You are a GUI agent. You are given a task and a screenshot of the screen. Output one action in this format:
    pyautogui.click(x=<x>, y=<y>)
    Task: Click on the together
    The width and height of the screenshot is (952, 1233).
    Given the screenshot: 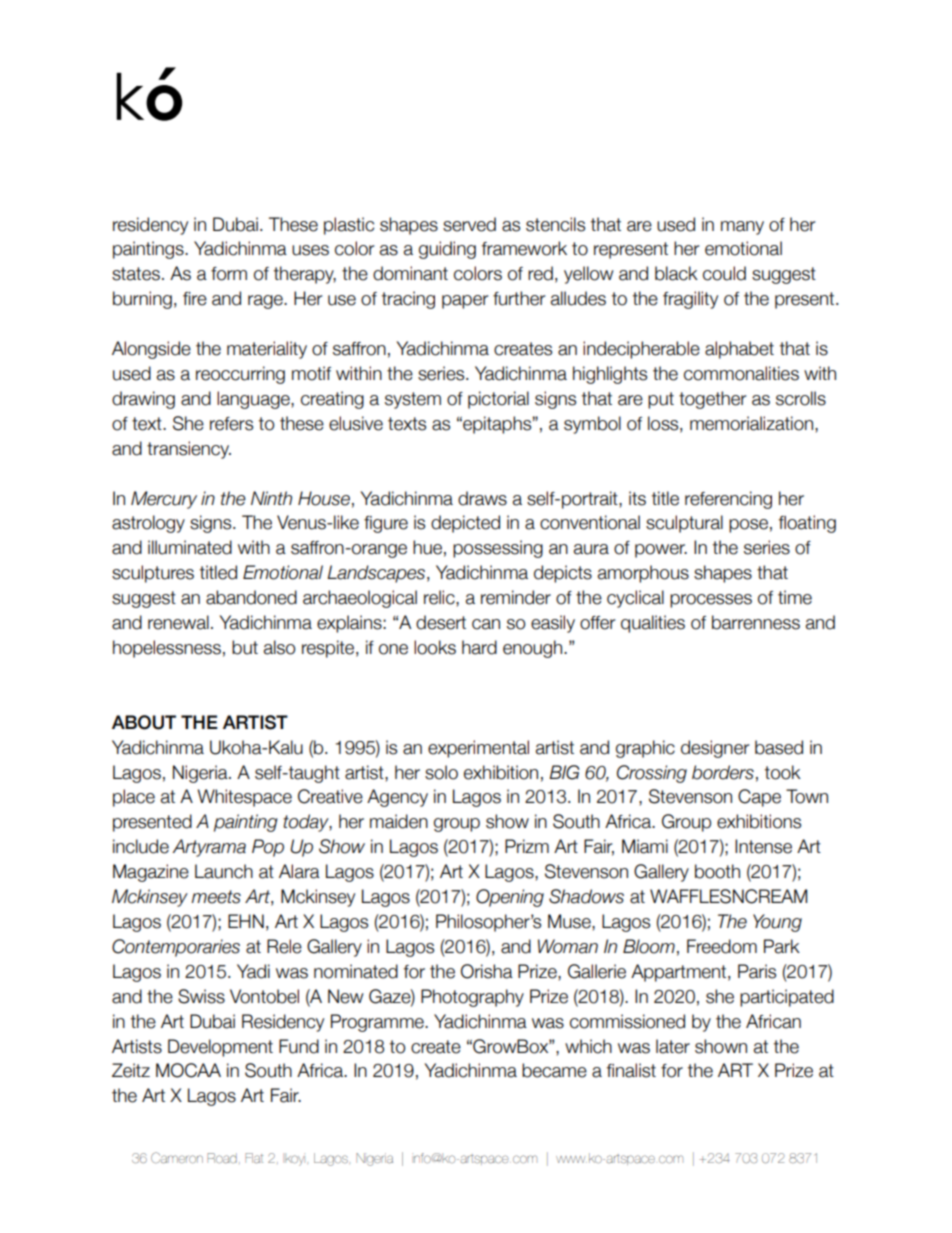 What is the action you would take?
    pyautogui.click(x=712, y=400)
